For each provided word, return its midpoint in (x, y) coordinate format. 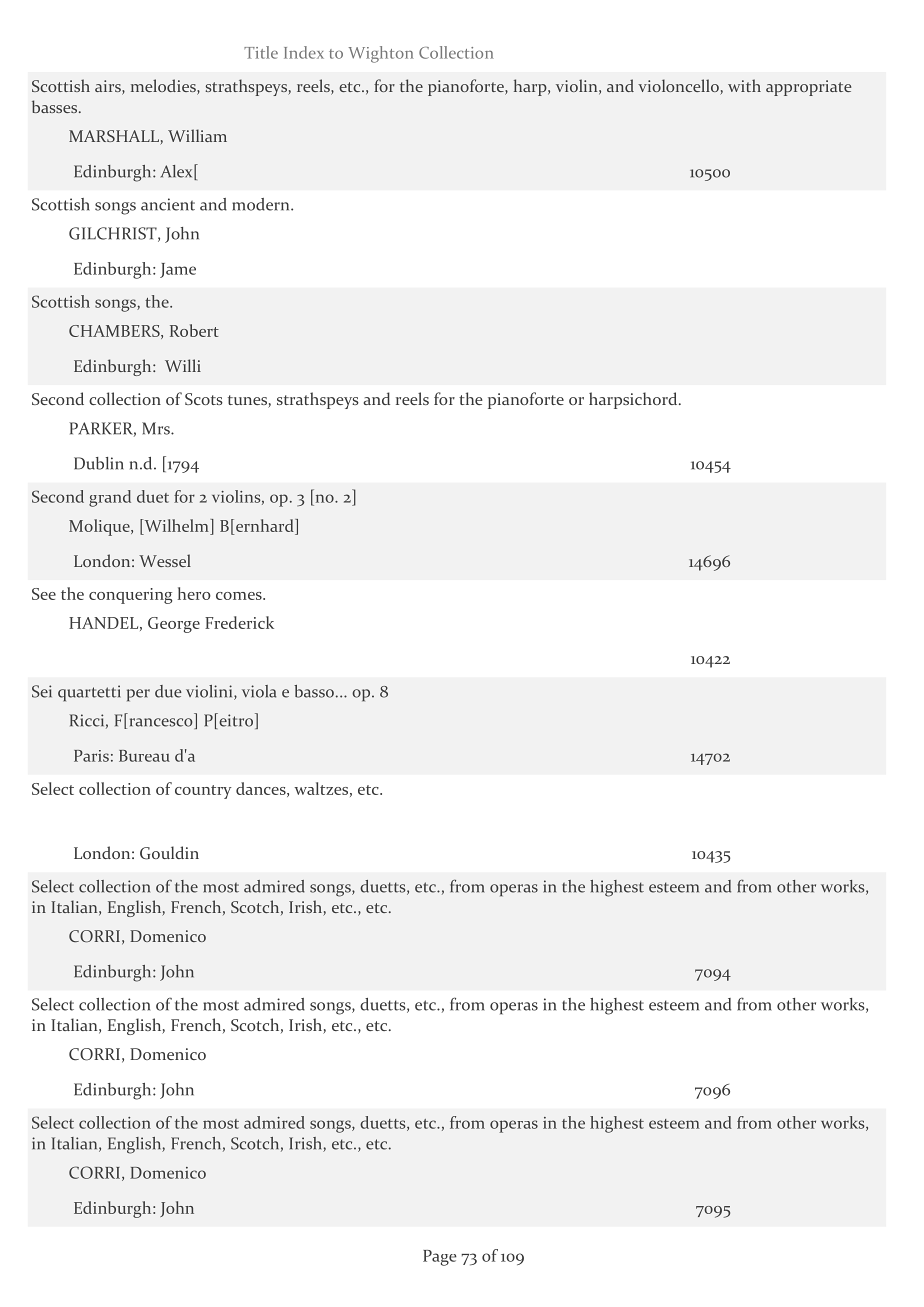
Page (440, 1258)
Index (304, 52)
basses (56, 106)
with (744, 85)
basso (314, 691)
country (203, 792)
